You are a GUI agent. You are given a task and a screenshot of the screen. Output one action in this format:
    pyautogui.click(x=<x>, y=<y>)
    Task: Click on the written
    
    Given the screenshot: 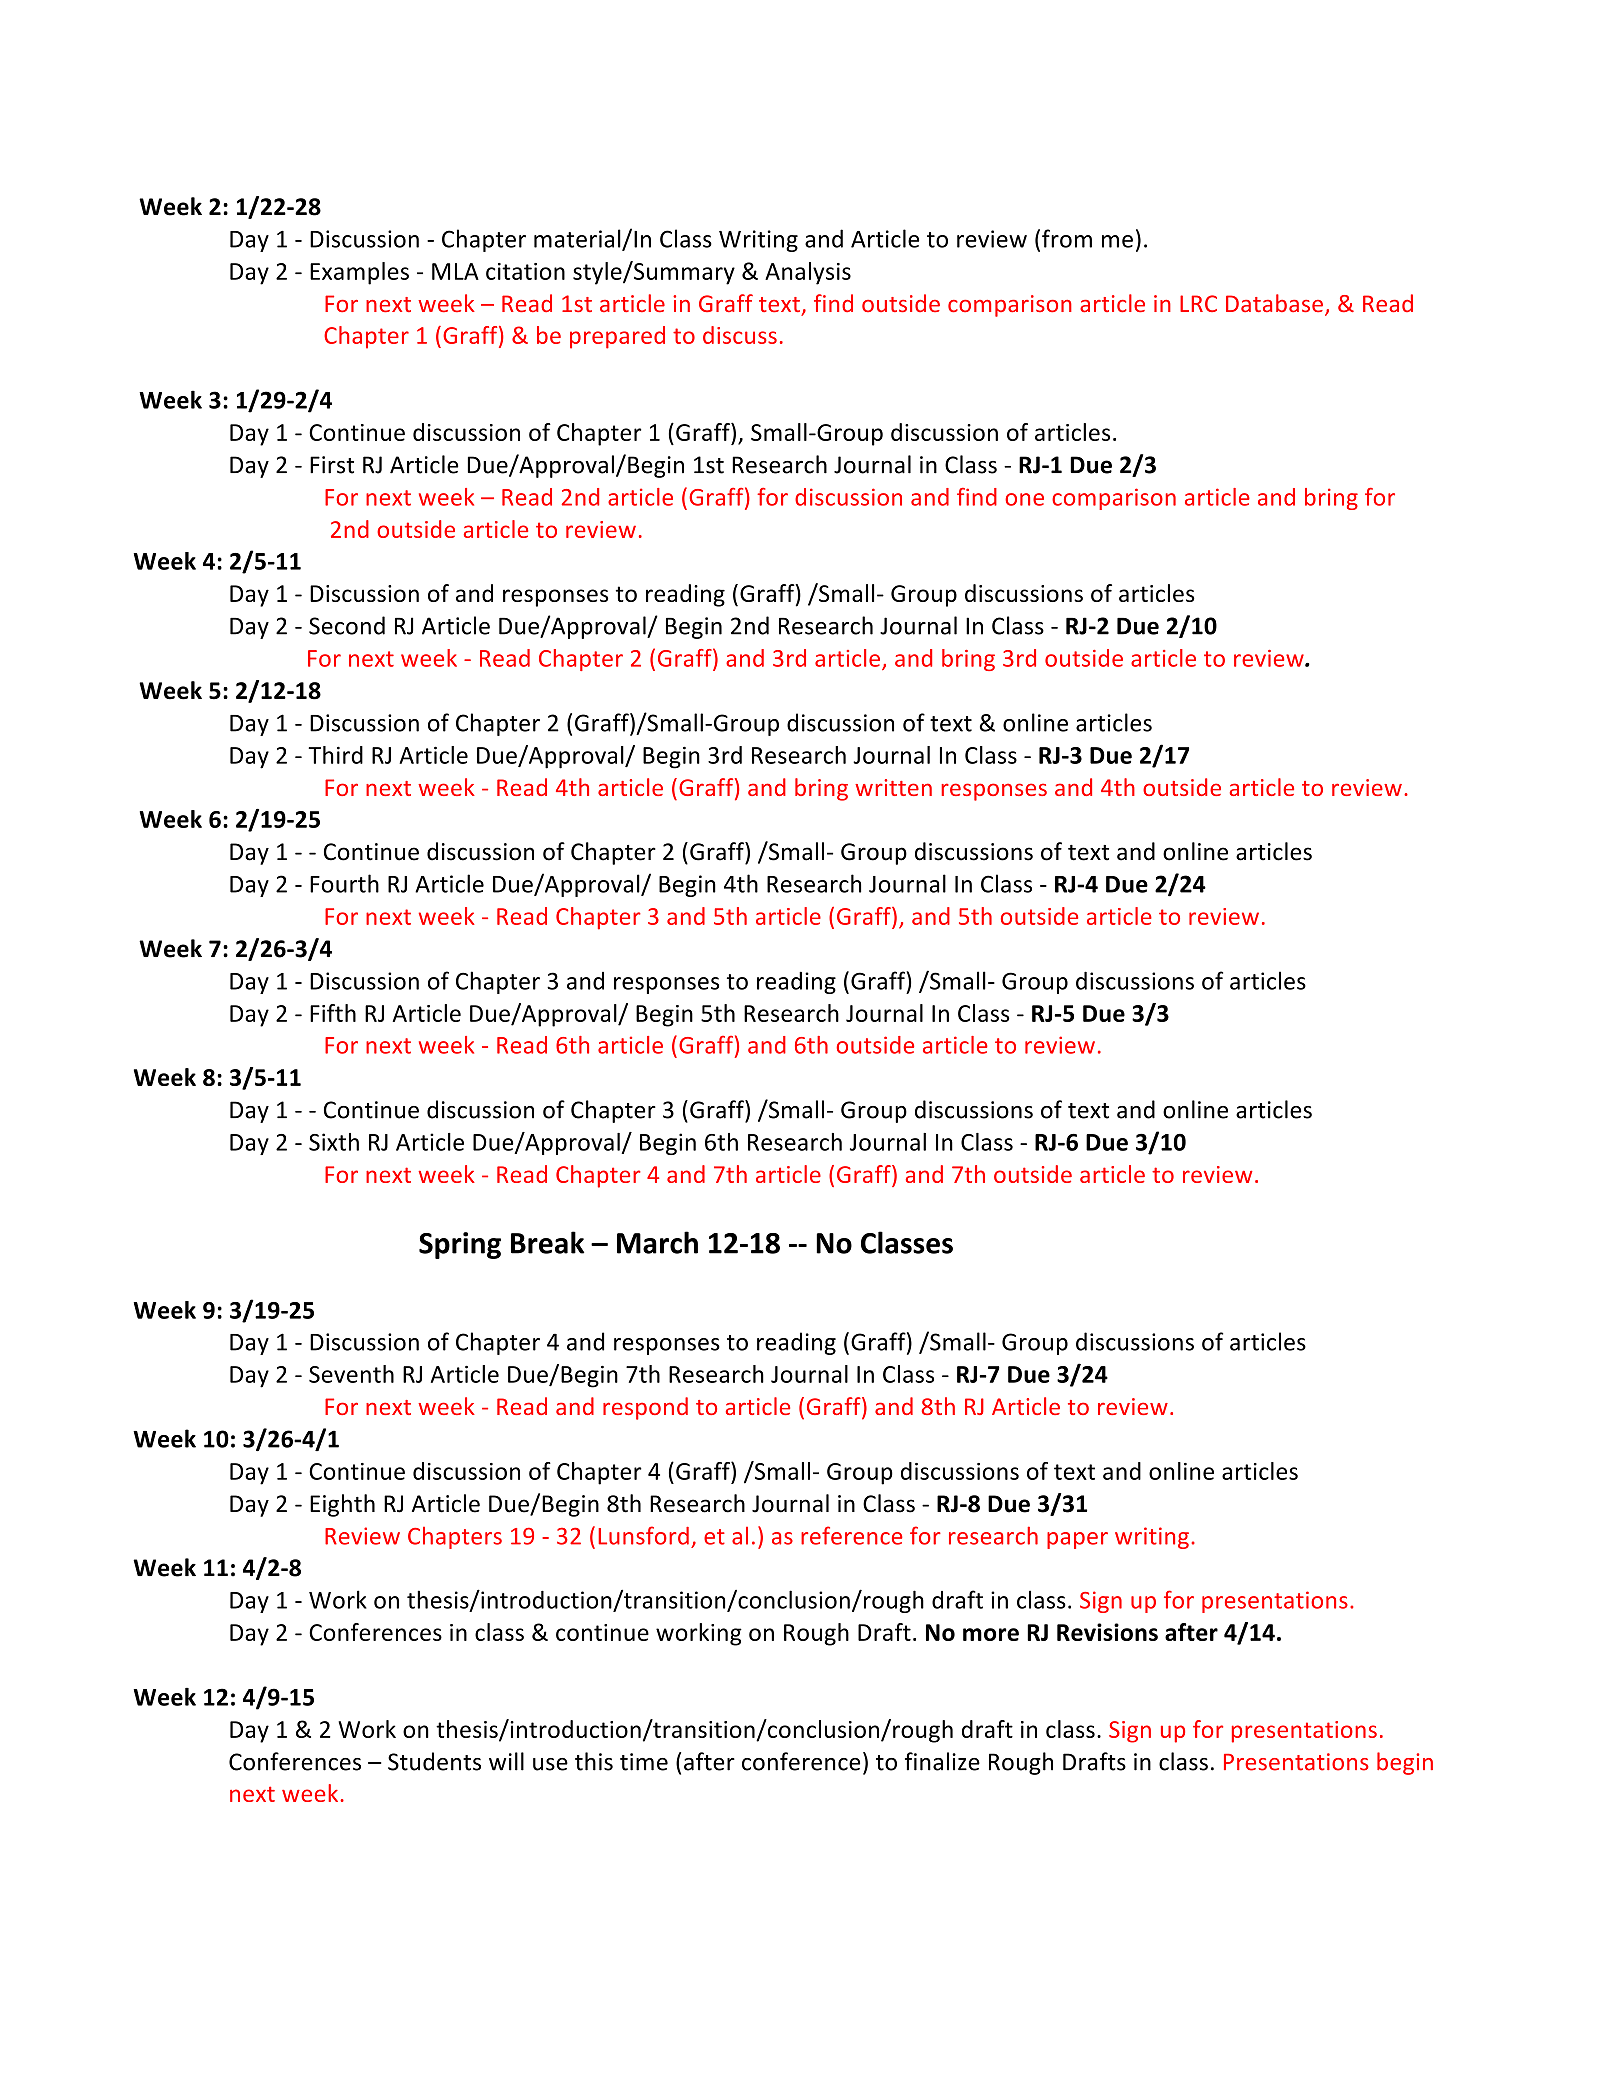 What is the action you would take?
    pyautogui.click(x=893, y=787)
